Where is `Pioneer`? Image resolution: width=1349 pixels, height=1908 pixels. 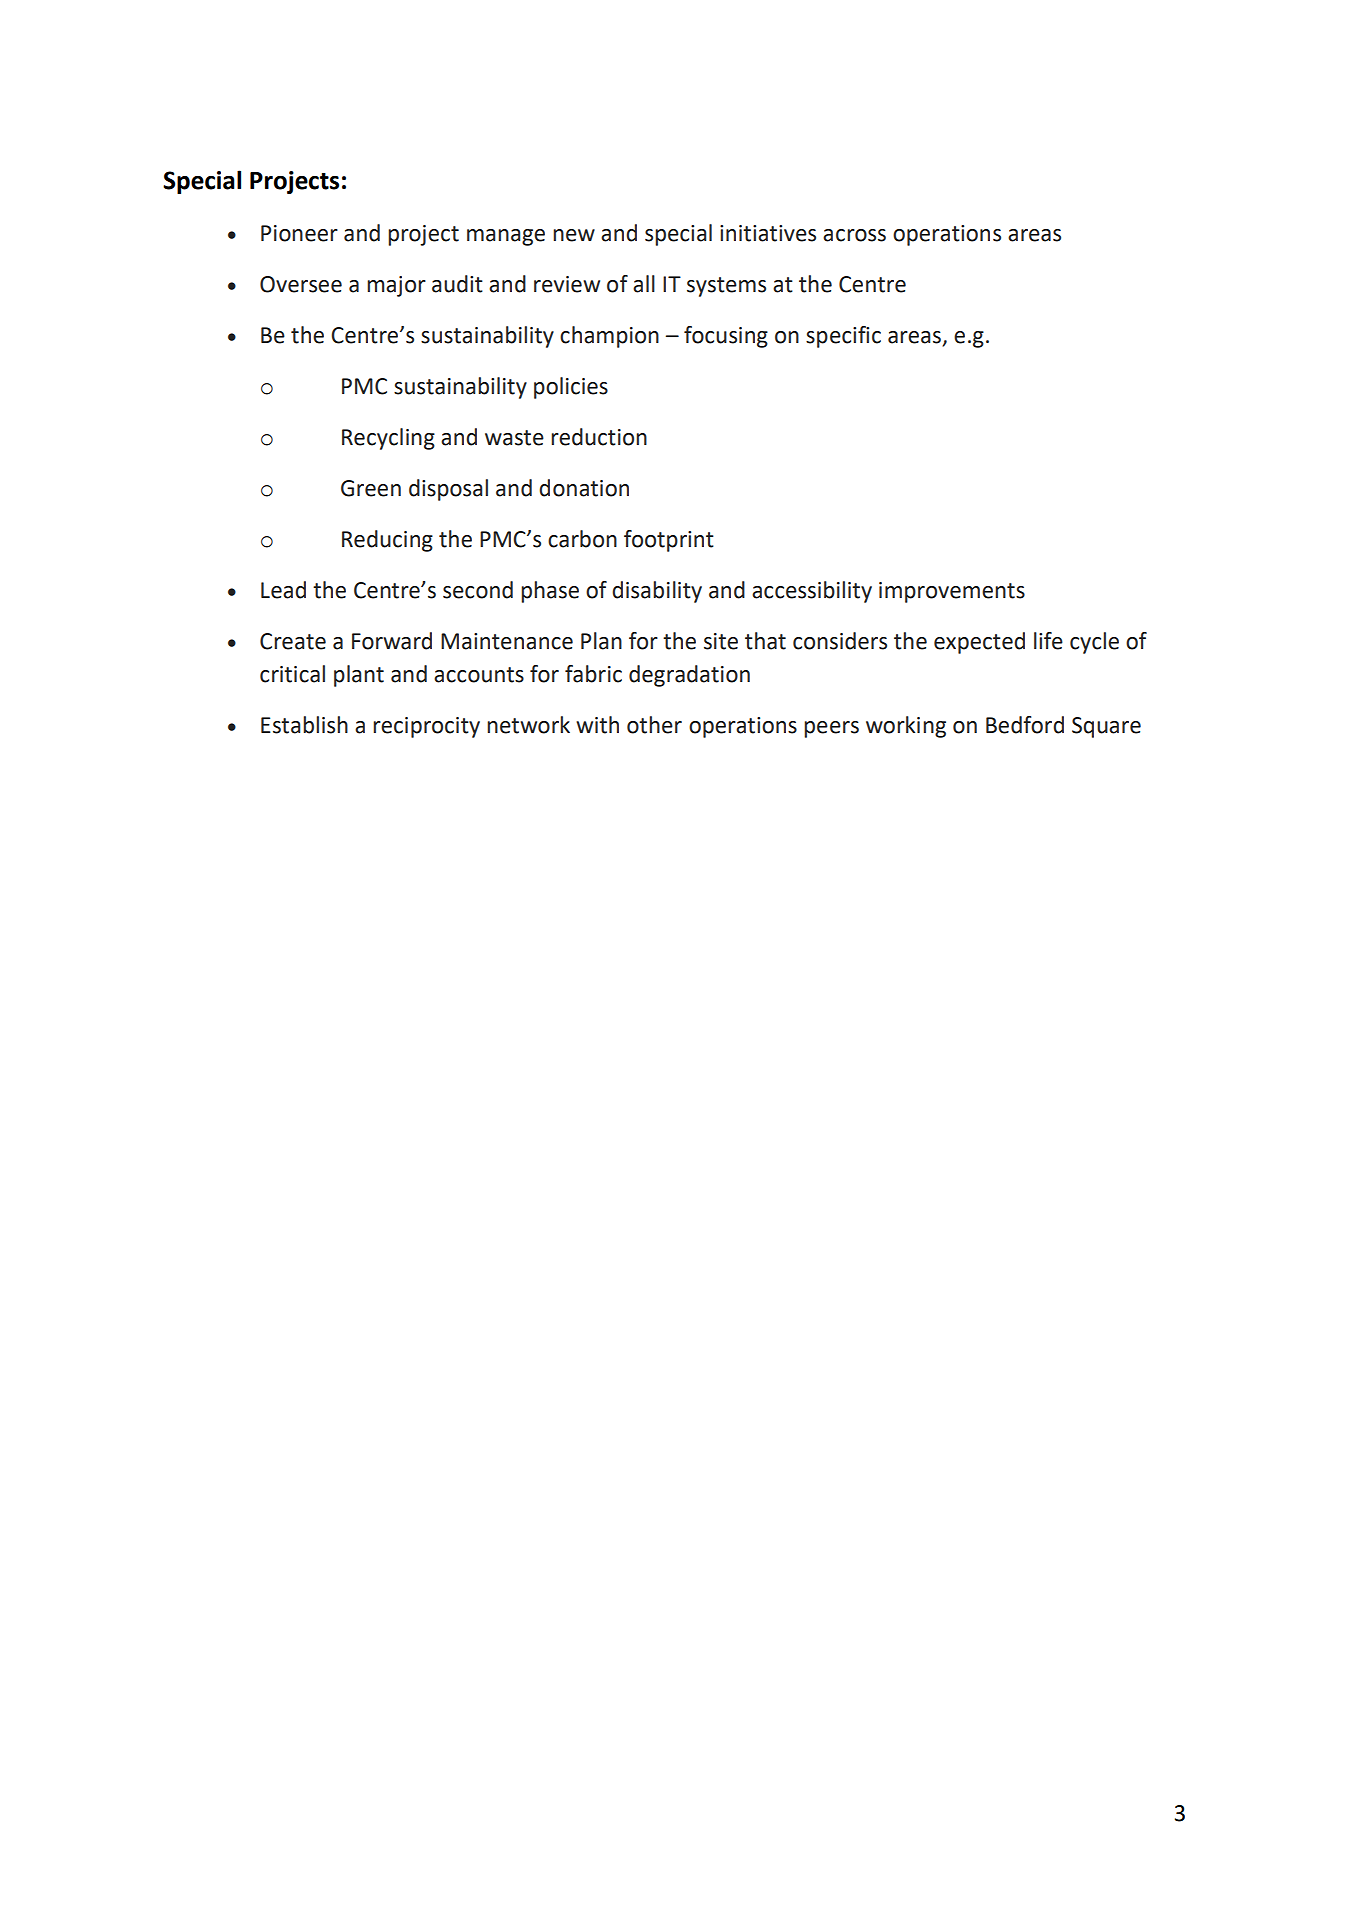 Pioneer is located at coordinates (299, 233).
